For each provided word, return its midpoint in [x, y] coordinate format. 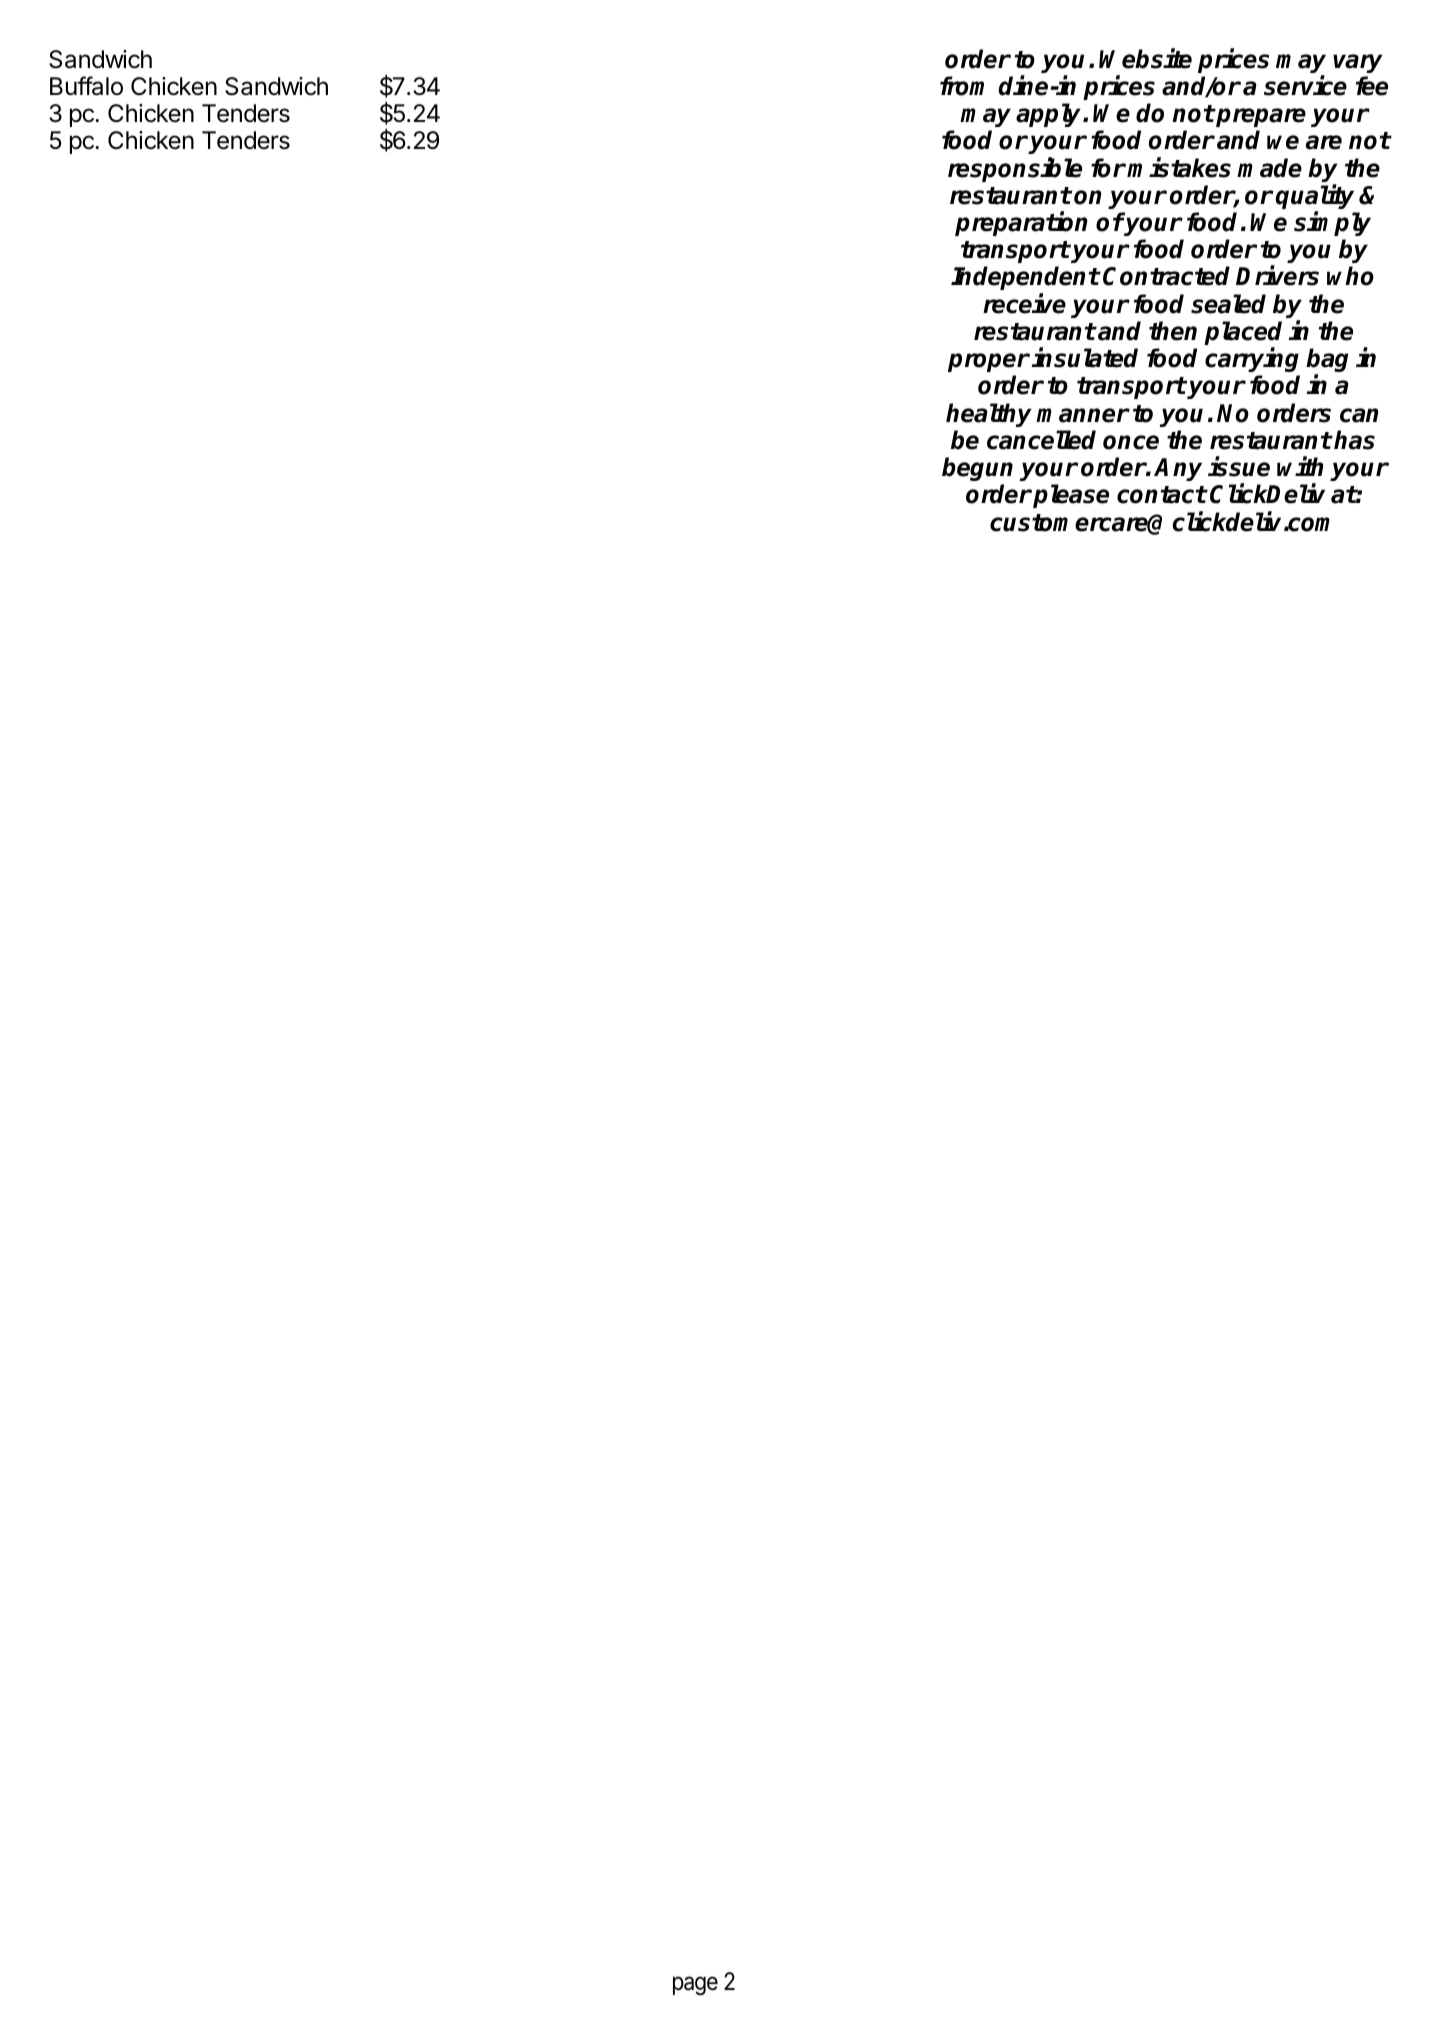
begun [977, 469]
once [1131, 442]
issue [1239, 467]
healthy [989, 415]
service [1305, 85]
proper [989, 362]
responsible [1015, 169]
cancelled [1041, 440]
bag [1327, 361]
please [1071, 496]
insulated [1084, 358]
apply [1050, 115]
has [1354, 440]
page [695, 1986]
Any [1178, 469]
